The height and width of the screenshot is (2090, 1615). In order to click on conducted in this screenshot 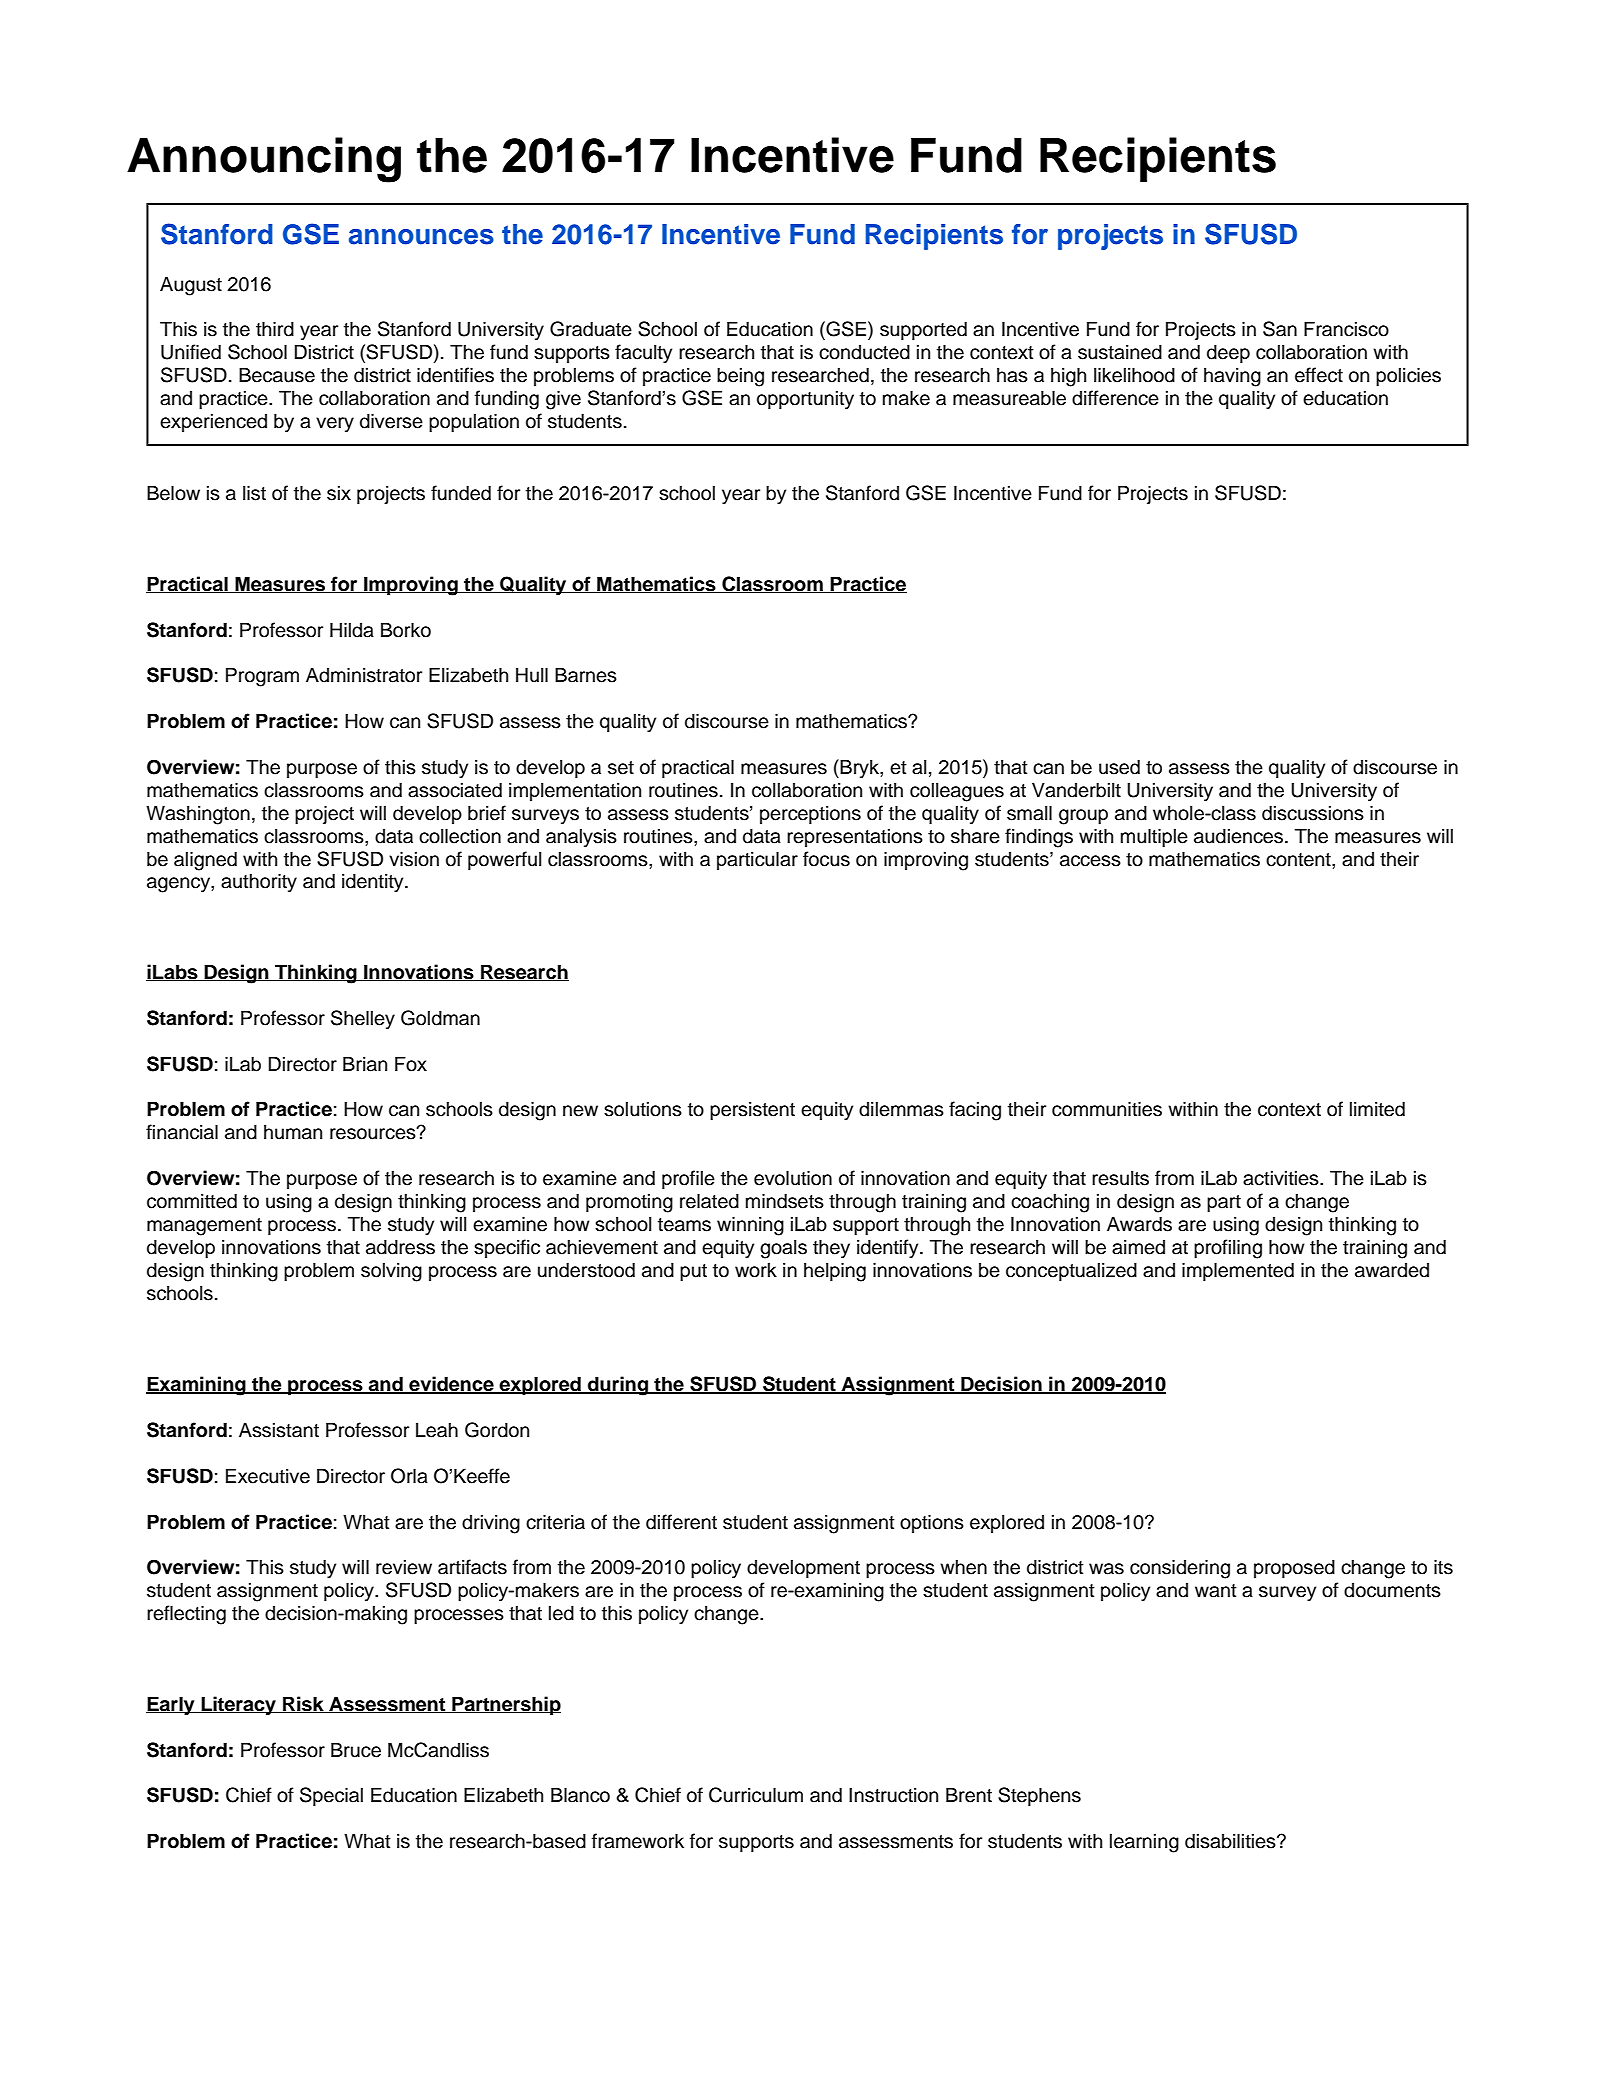, I will do `click(864, 352)`.
